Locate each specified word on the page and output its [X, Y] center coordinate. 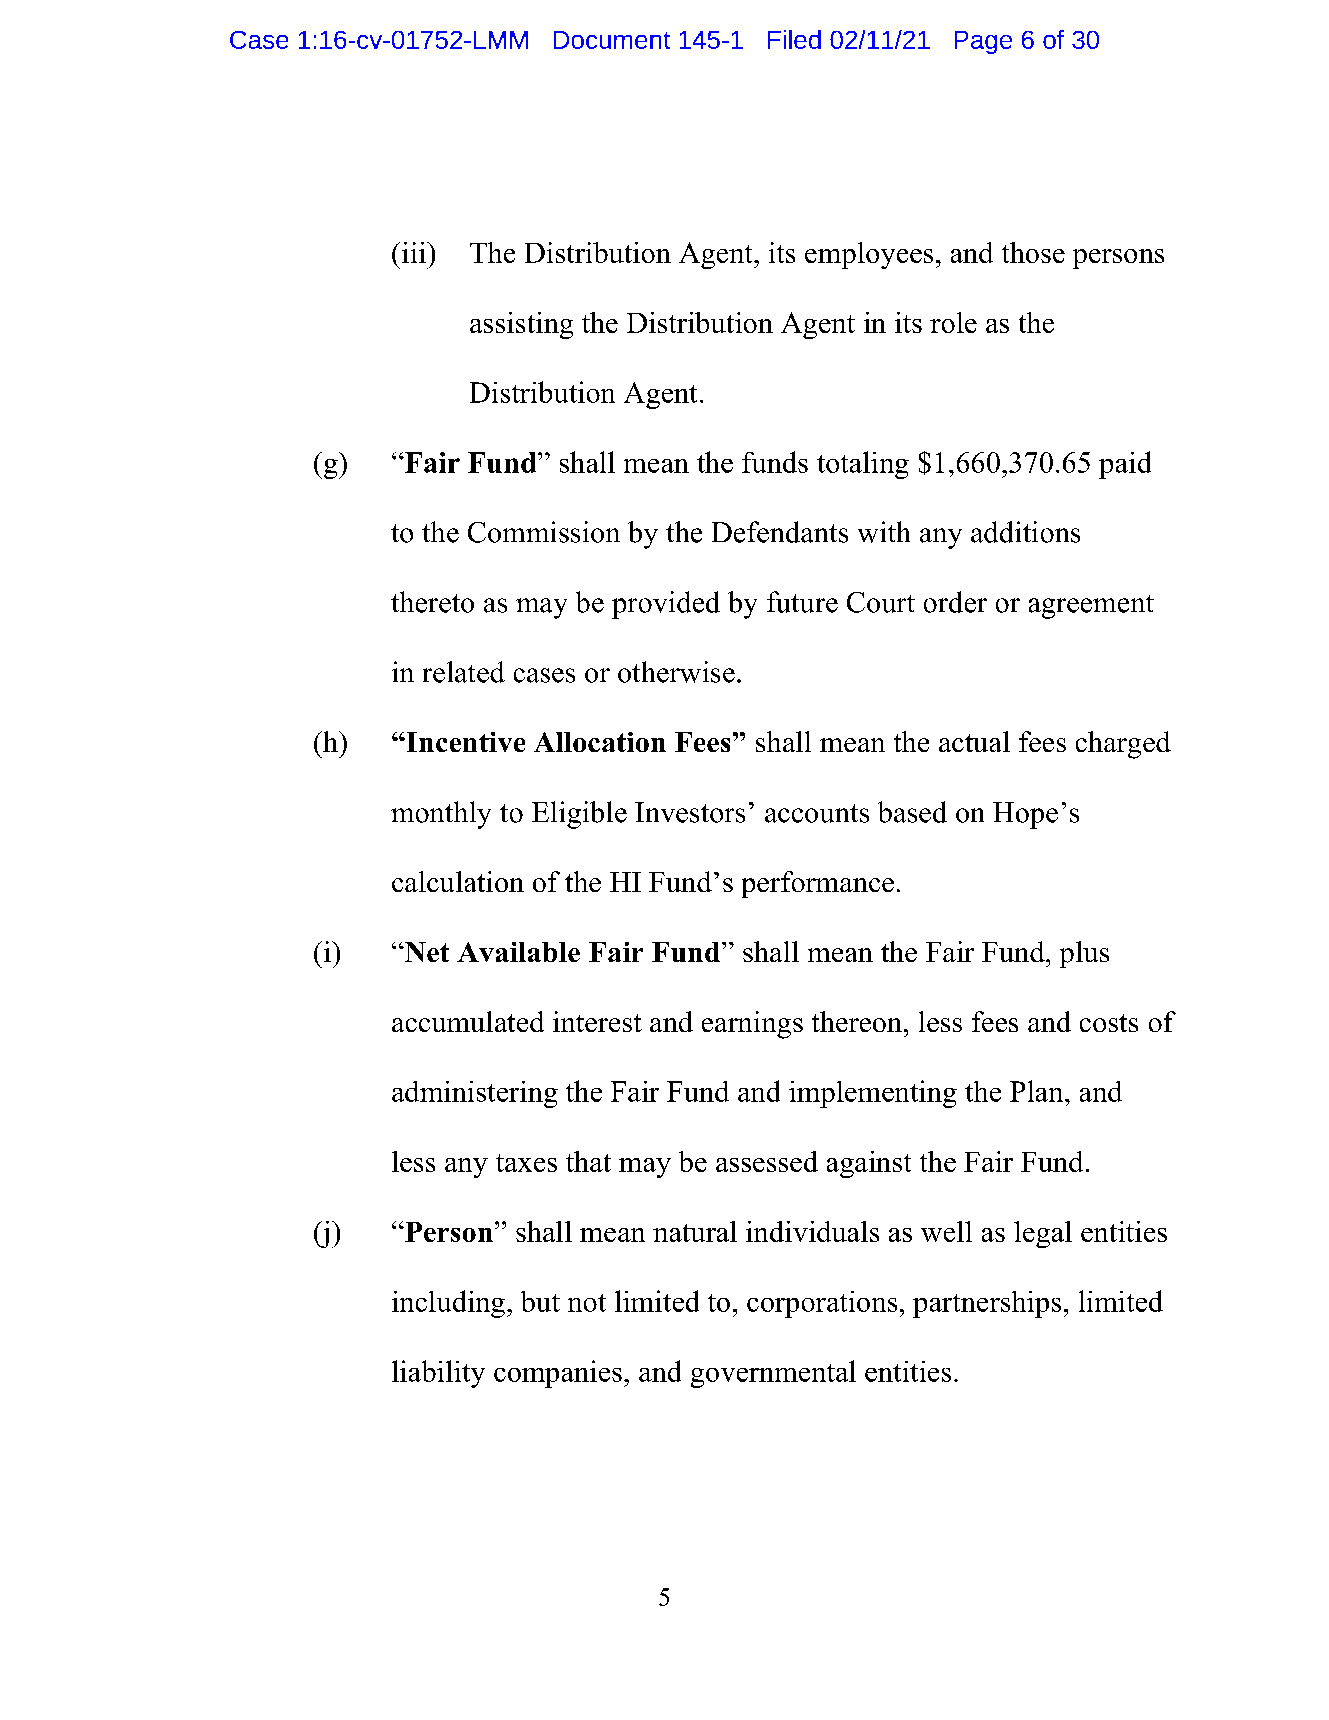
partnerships [987, 1304]
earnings [752, 1025]
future [802, 602]
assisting [521, 325]
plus [1084, 954]
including [448, 1304]
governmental [773, 1374]
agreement [1091, 607]
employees [869, 255]
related [464, 672]
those [1033, 252]
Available [518, 952]
